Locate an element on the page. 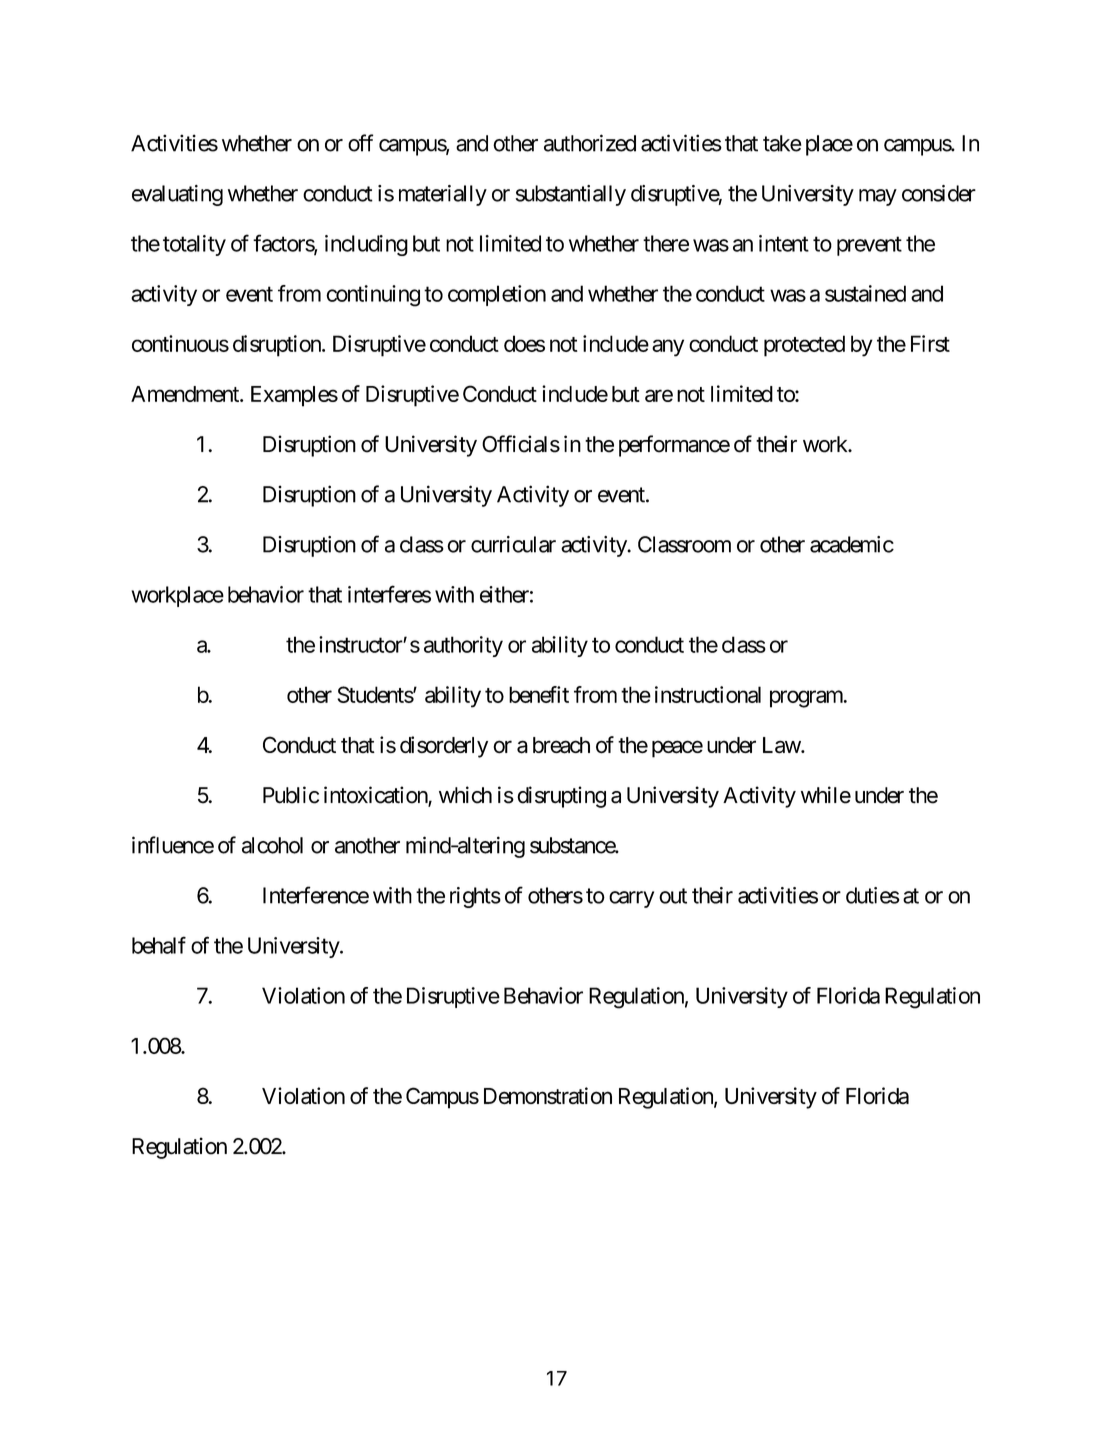  evaluating is located at coordinates (177, 195).
